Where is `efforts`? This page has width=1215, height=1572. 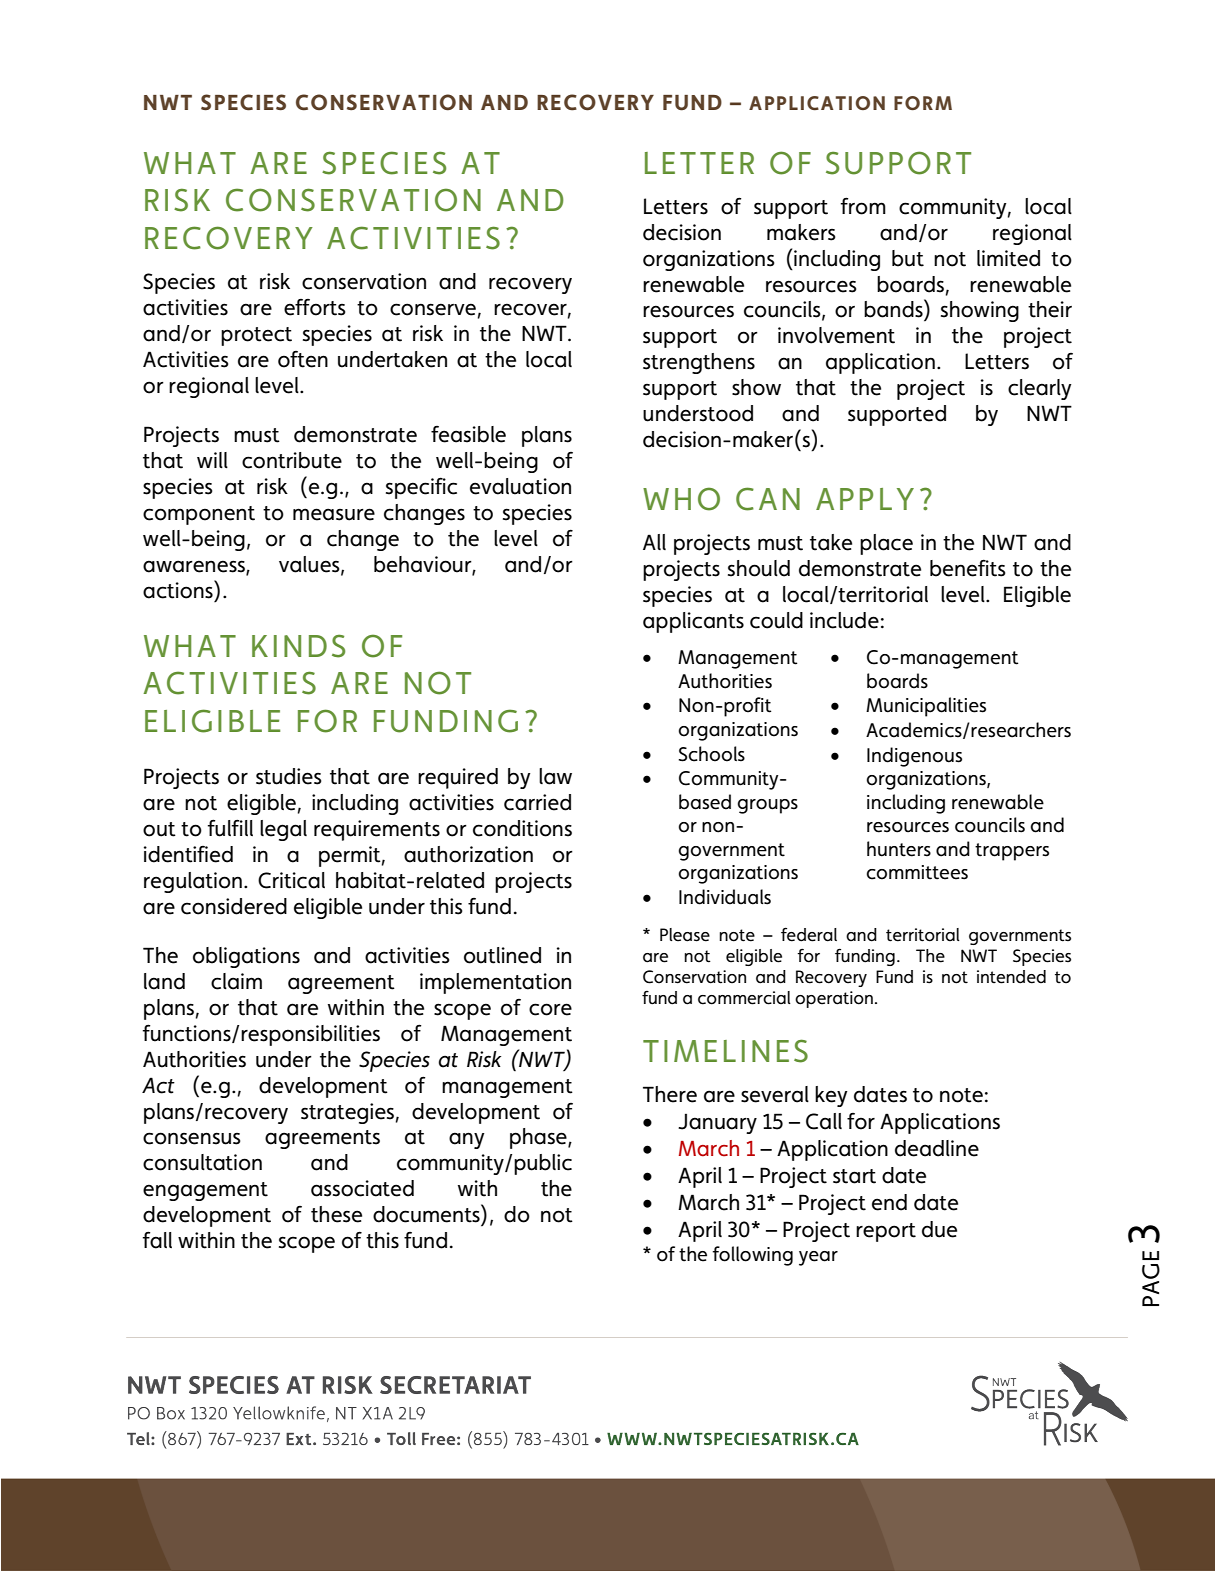
efforts is located at coordinates (315, 307).
